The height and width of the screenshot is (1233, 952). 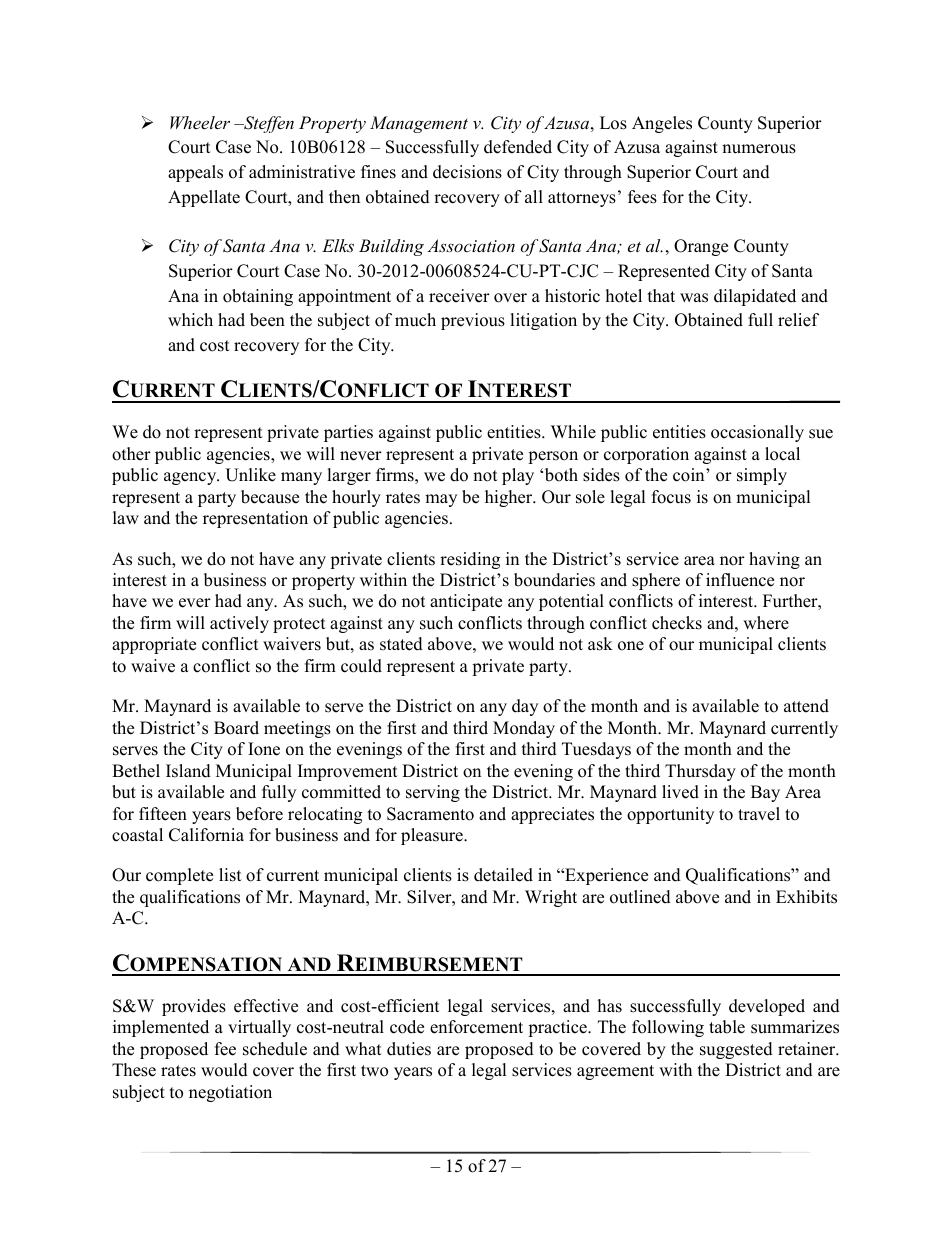 I want to click on negotiation, so click(x=230, y=1093).
